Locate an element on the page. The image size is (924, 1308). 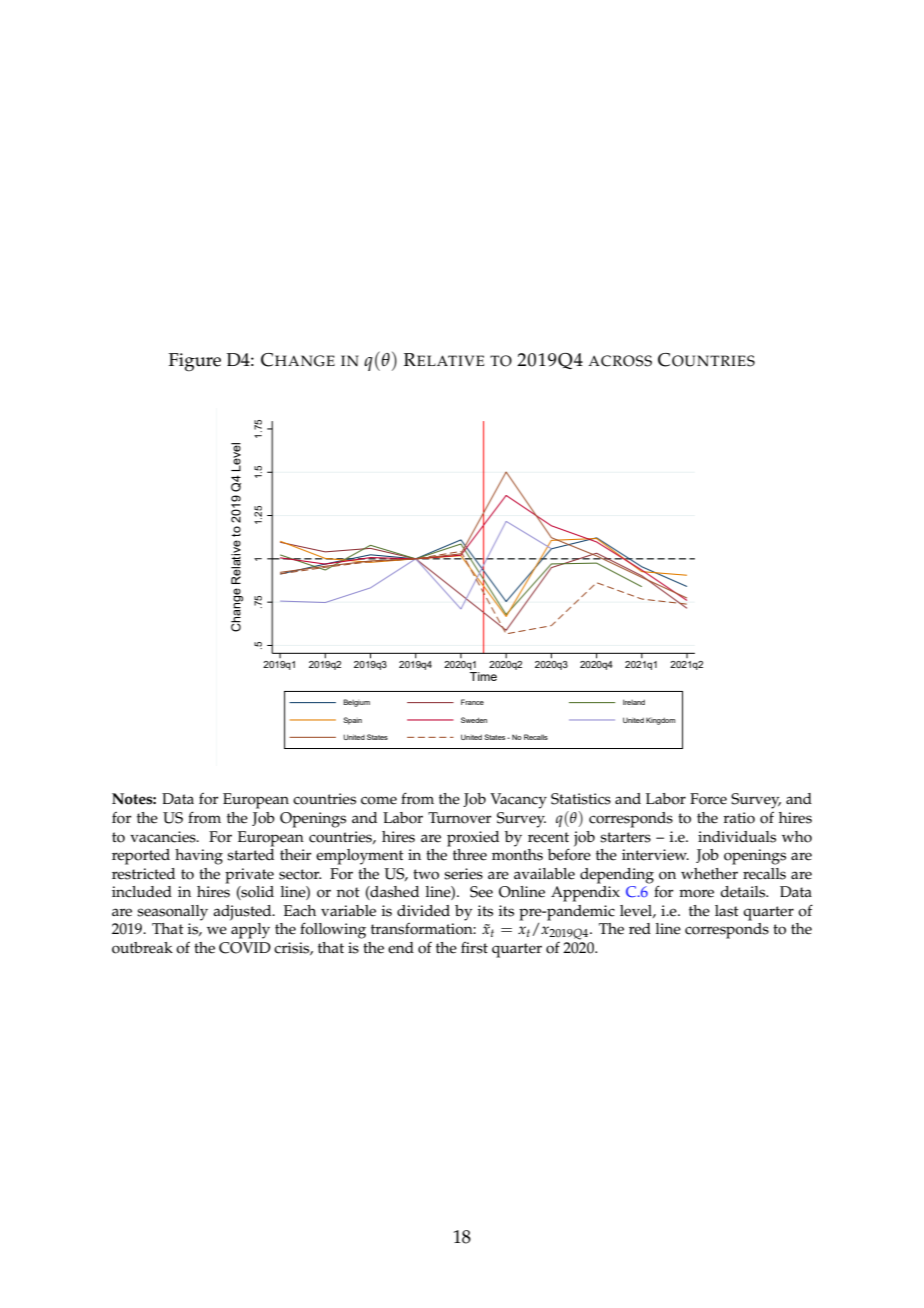
Figure is located at coordinates (195, 362).
